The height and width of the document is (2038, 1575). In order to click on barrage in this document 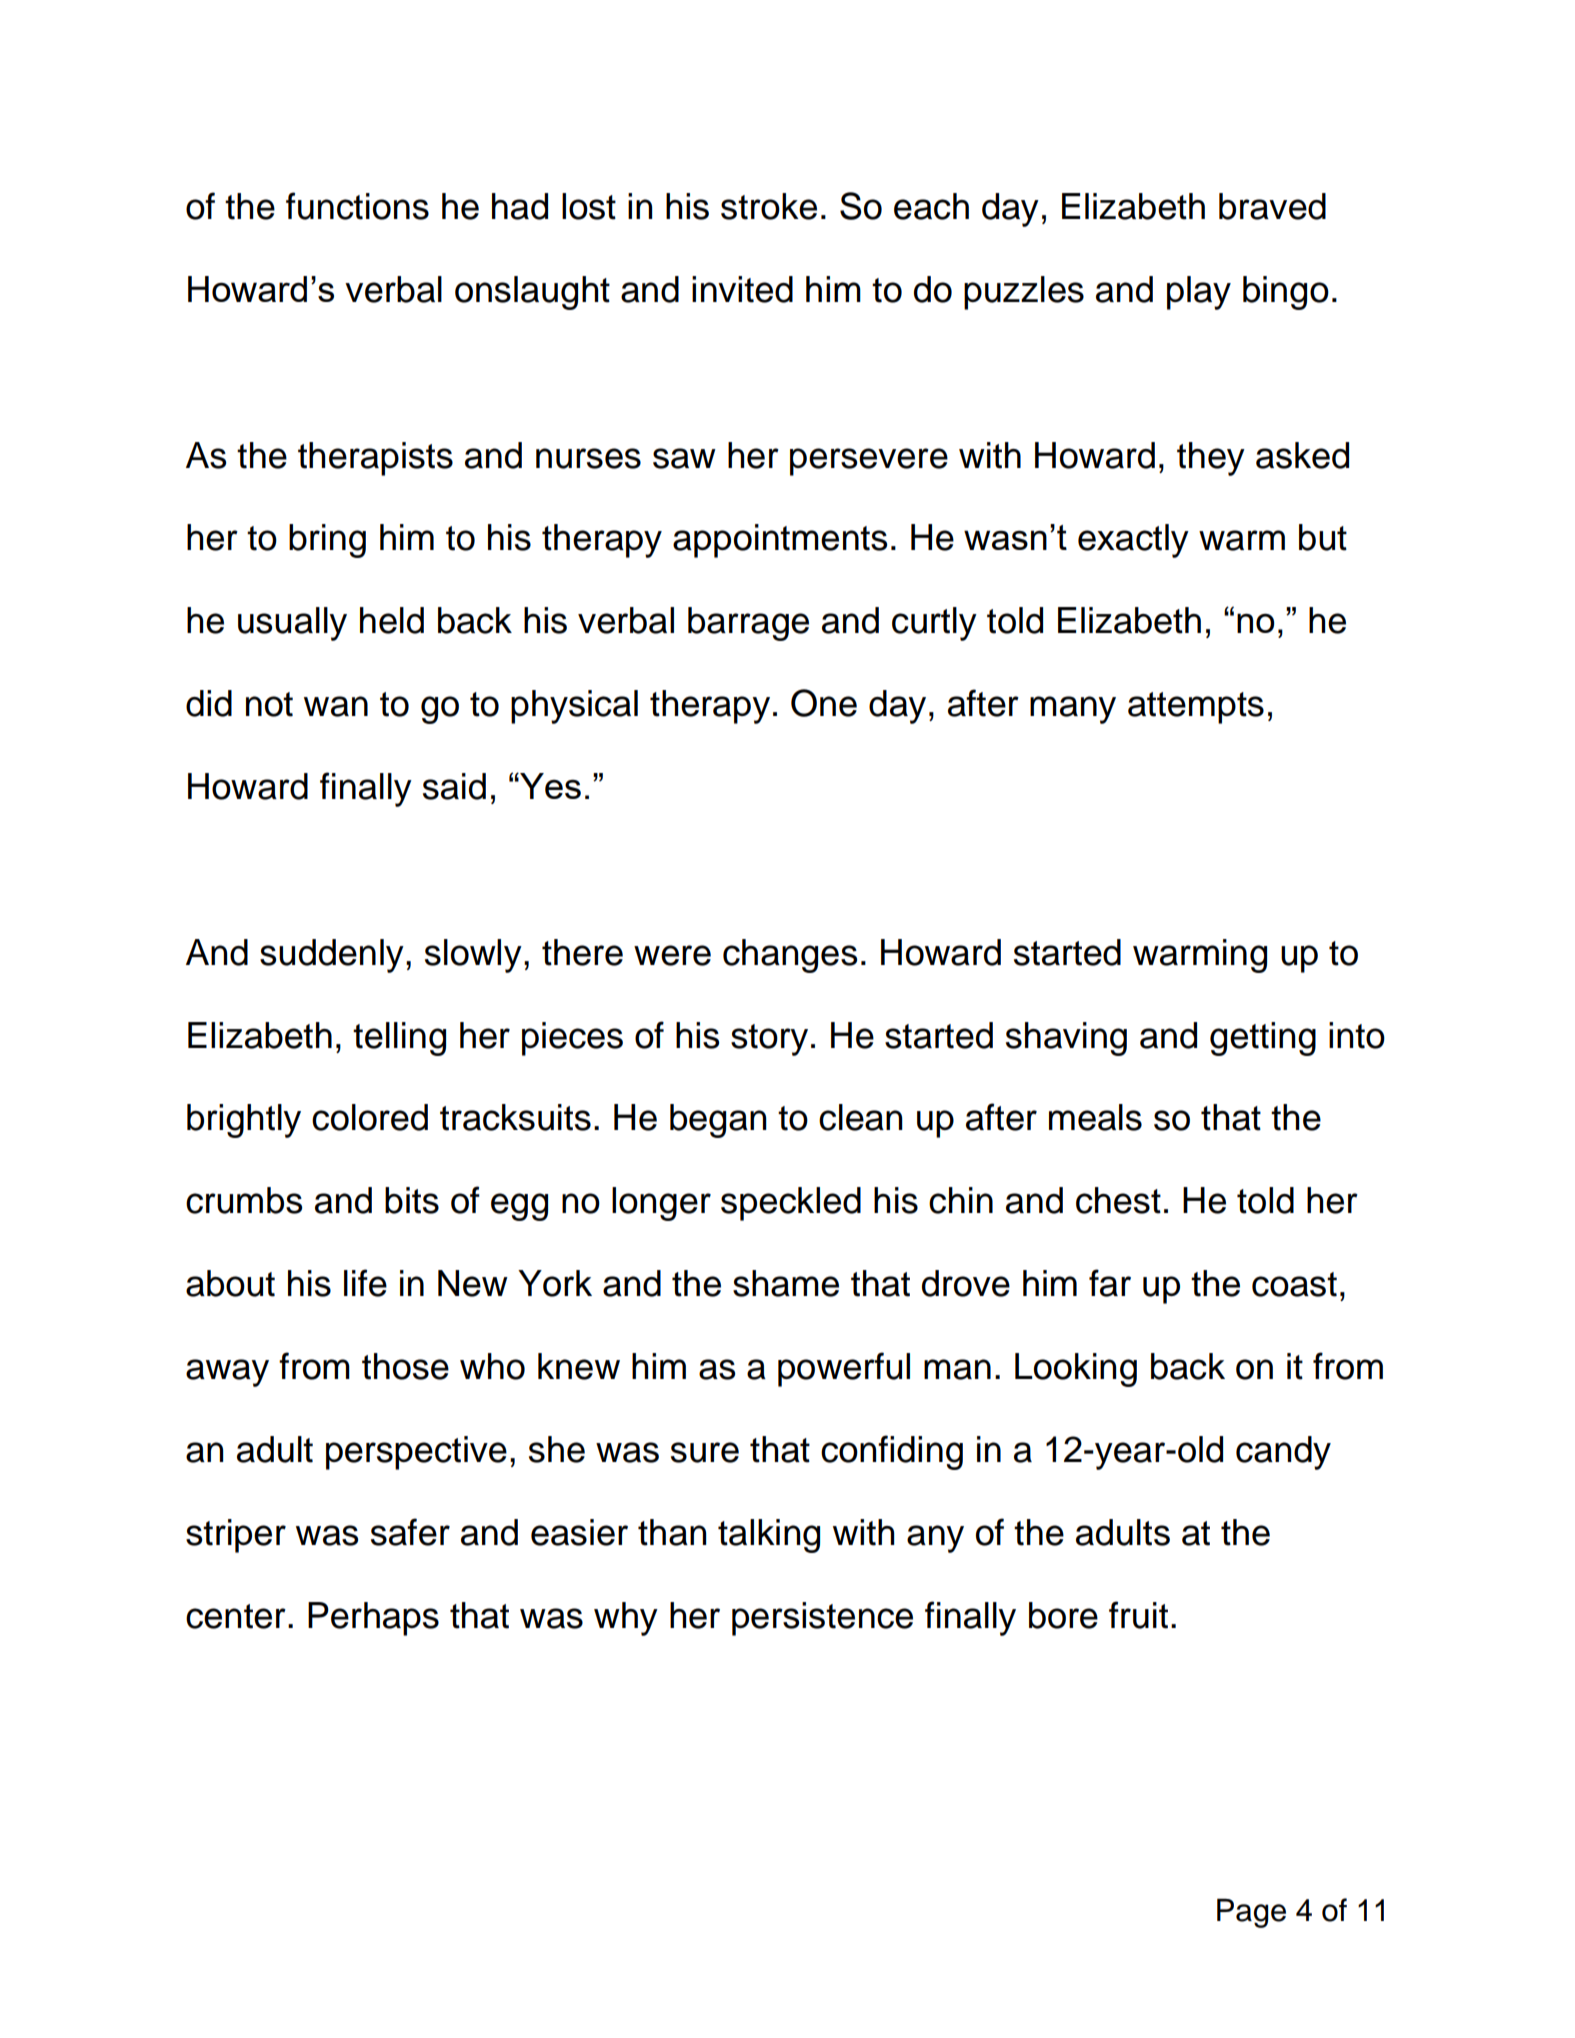, I will do `click(748, 624)`.
